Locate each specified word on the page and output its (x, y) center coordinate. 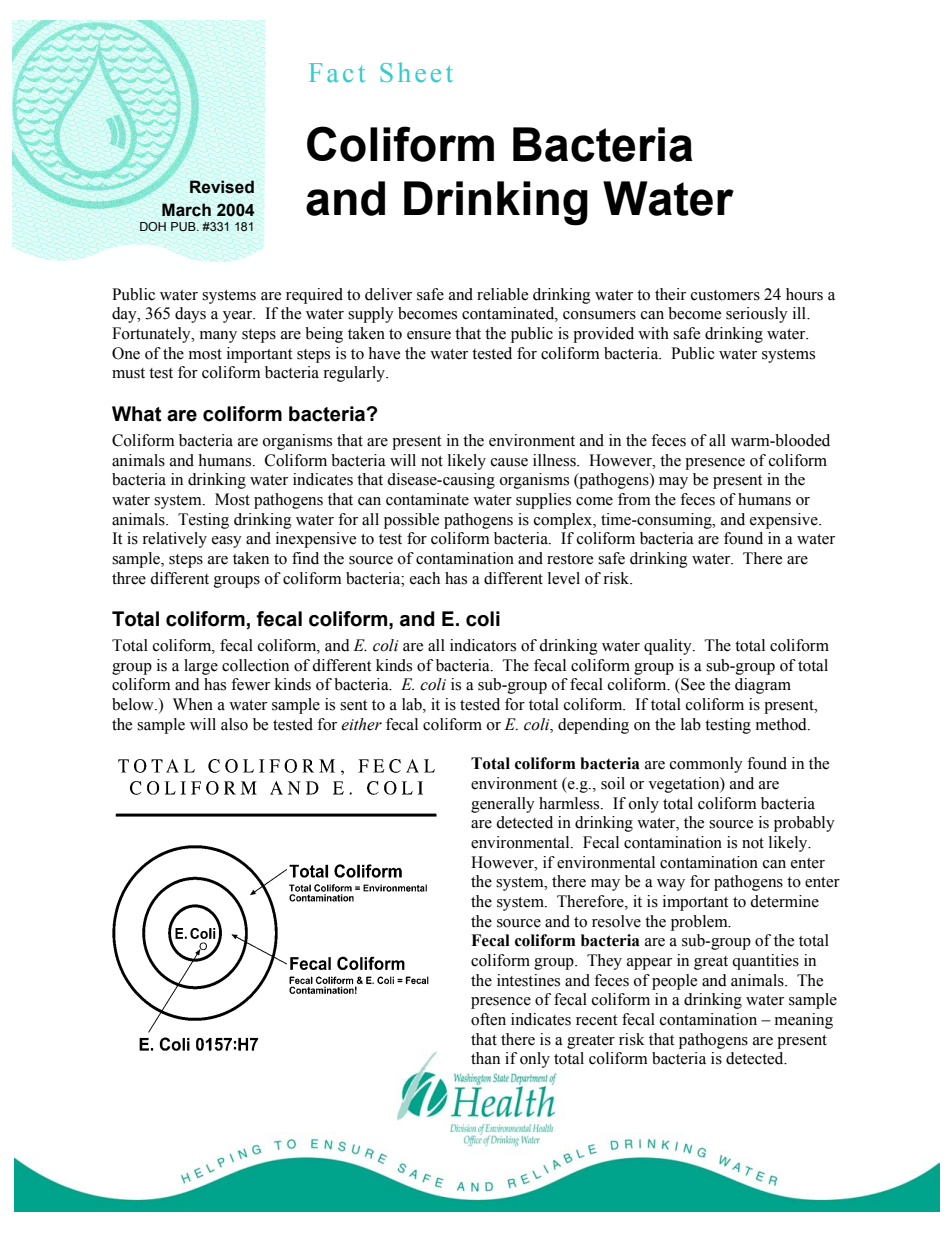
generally (503, 805)
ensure (429, 335)
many (218, 337)
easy (227, 542)
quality (669, 647)
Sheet (416, 72)
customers (725, 295)
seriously (757, 315)
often (488, 1019)
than (485, 1058)
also (234, 724)
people (674, 982)
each (425, 578)
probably (804, 824)
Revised (222, 187)
